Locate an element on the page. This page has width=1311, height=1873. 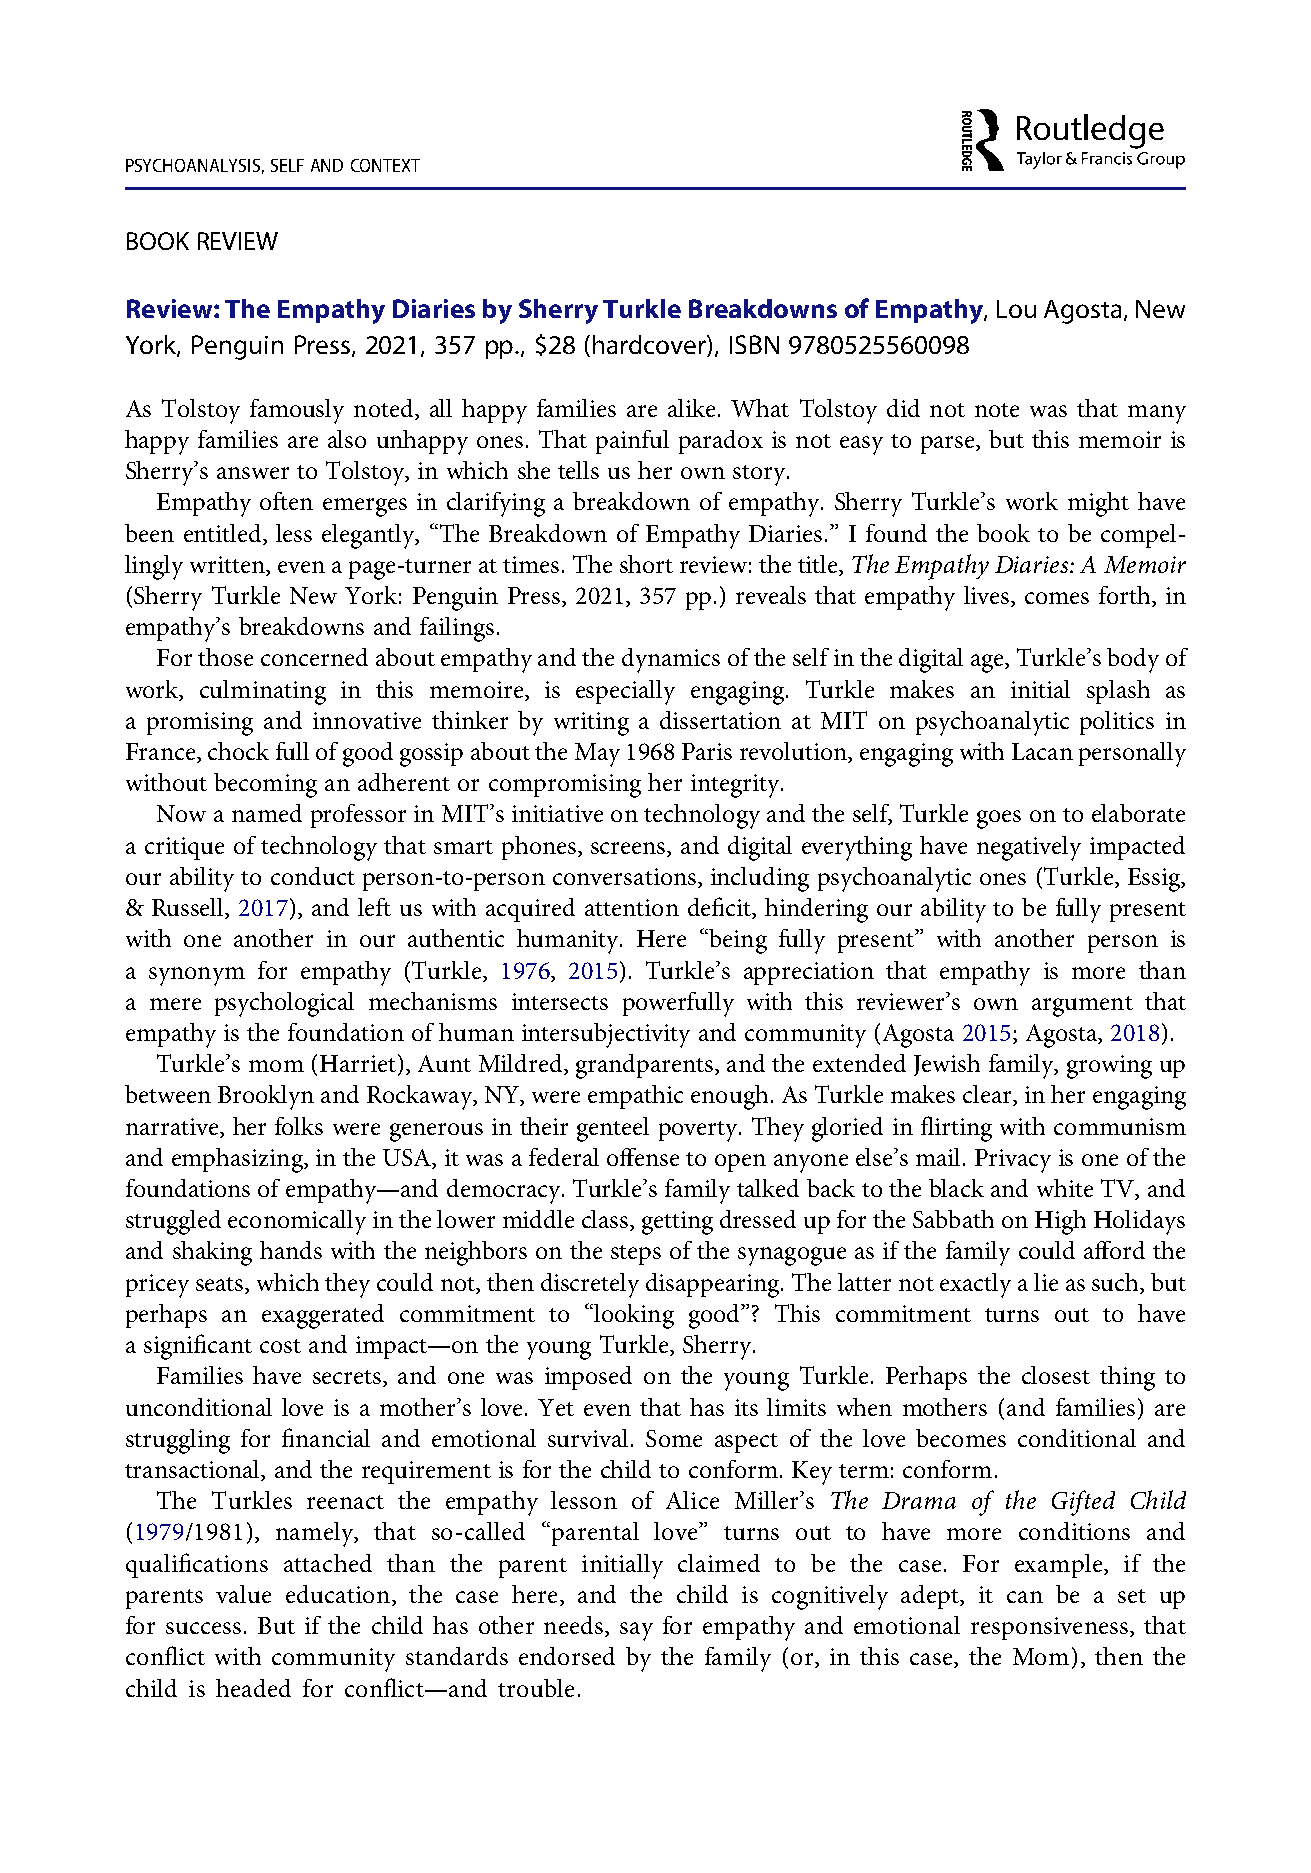
negatively is located at coordinates (1029, 848).
